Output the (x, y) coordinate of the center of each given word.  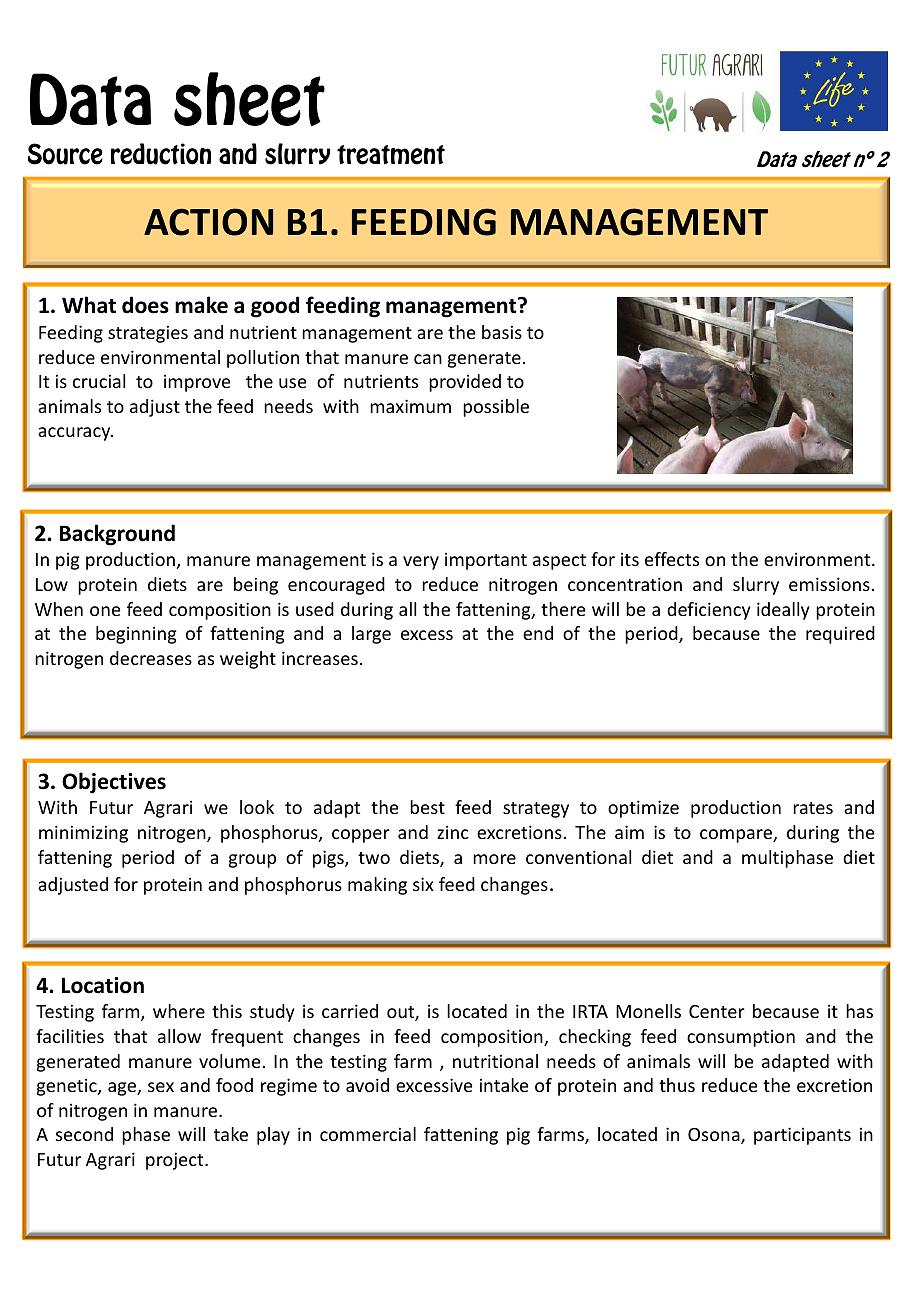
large (371, 635)
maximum (410, 406)
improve (197, 383)
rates (813, 808)
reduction (161, 154)
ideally (783, 611)
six (423, 884)
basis (502, 332)
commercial (368, 1134)
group (252, 861)
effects (672, 559)
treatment (391, 155)
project (176, 1161)
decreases (151, 658)
